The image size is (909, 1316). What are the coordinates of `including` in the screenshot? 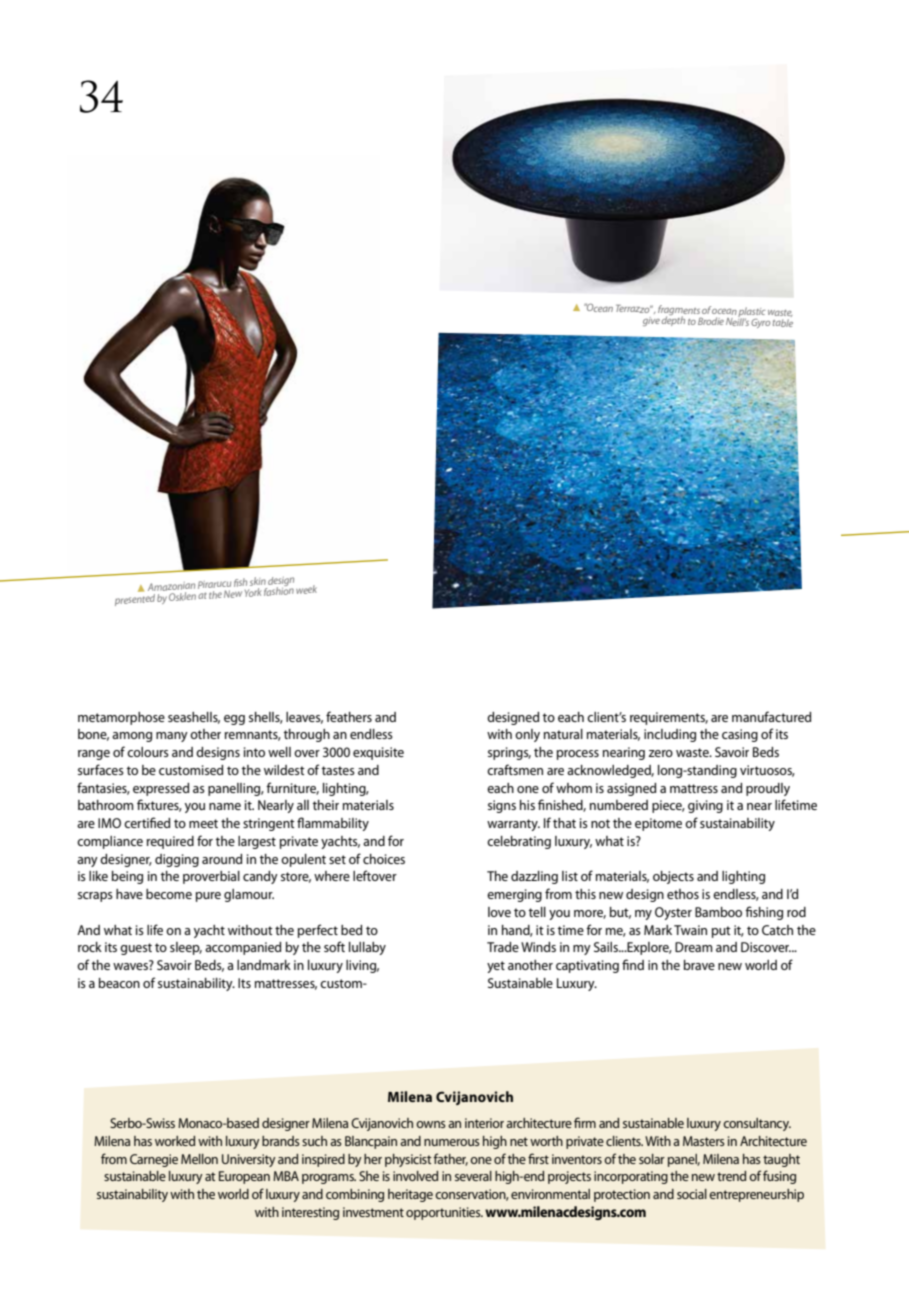 It's located at (670, 735).
